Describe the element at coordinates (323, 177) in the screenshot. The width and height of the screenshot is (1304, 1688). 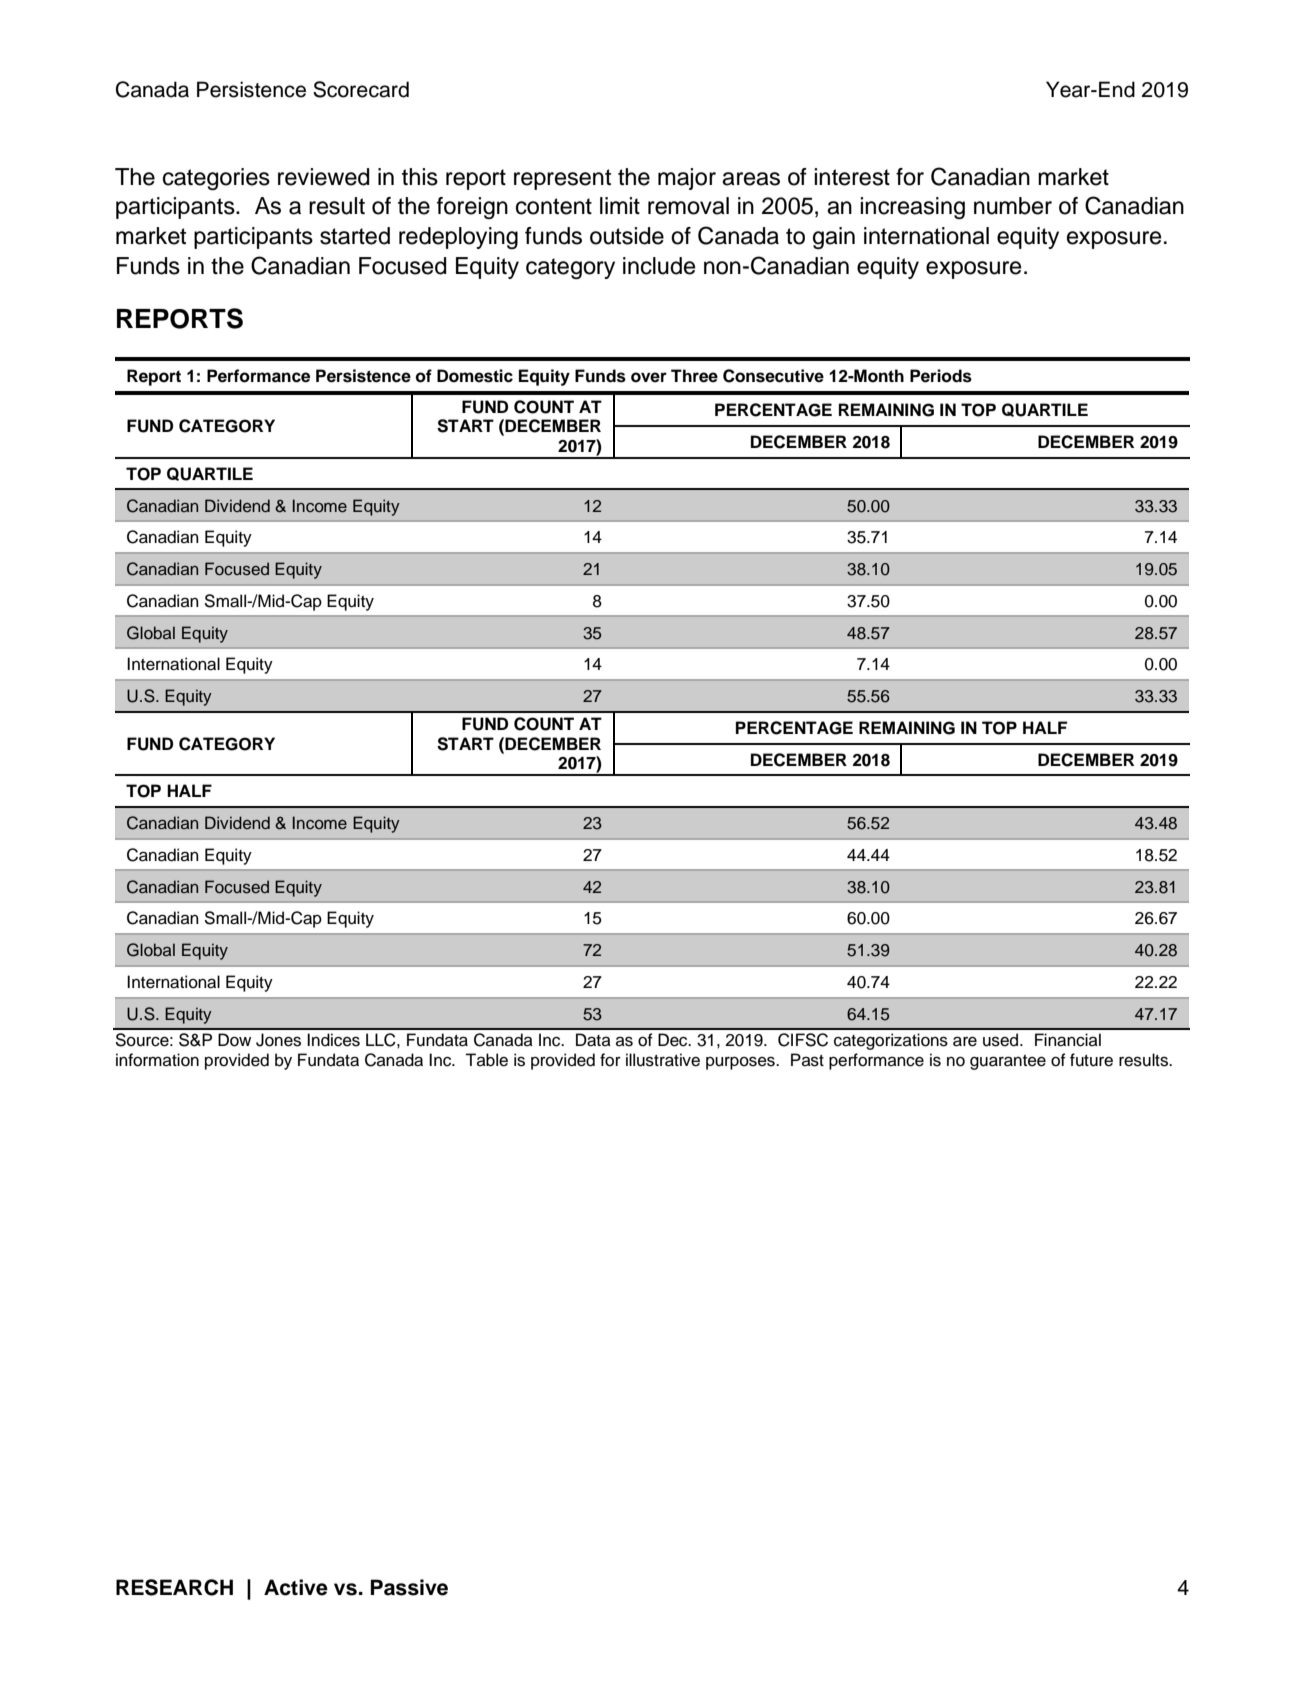
I see `reviewed` at that location.
